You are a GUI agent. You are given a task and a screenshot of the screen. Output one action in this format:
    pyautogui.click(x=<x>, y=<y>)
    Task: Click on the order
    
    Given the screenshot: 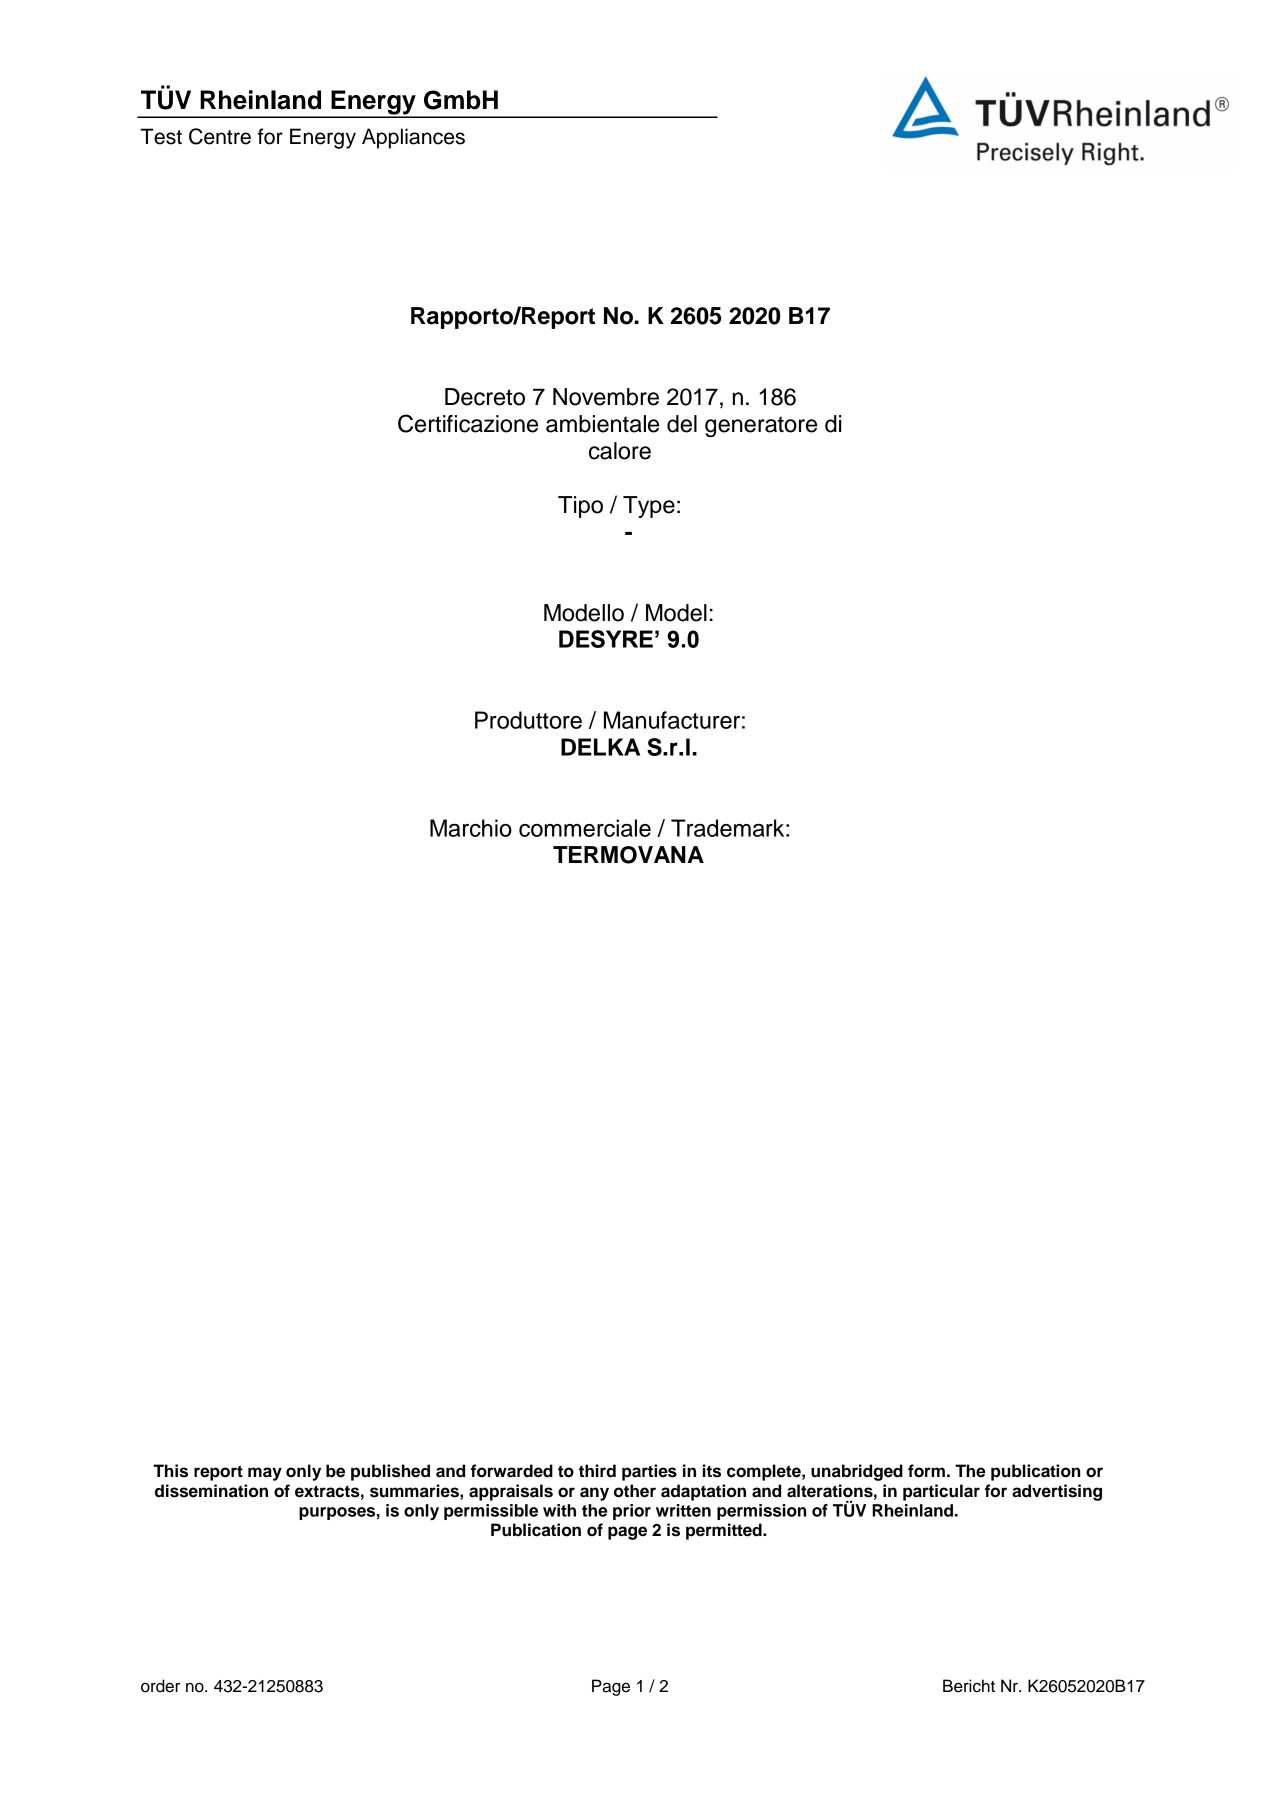 What is the action you would take?
    pyautogui.click(x=160, y=1686)
